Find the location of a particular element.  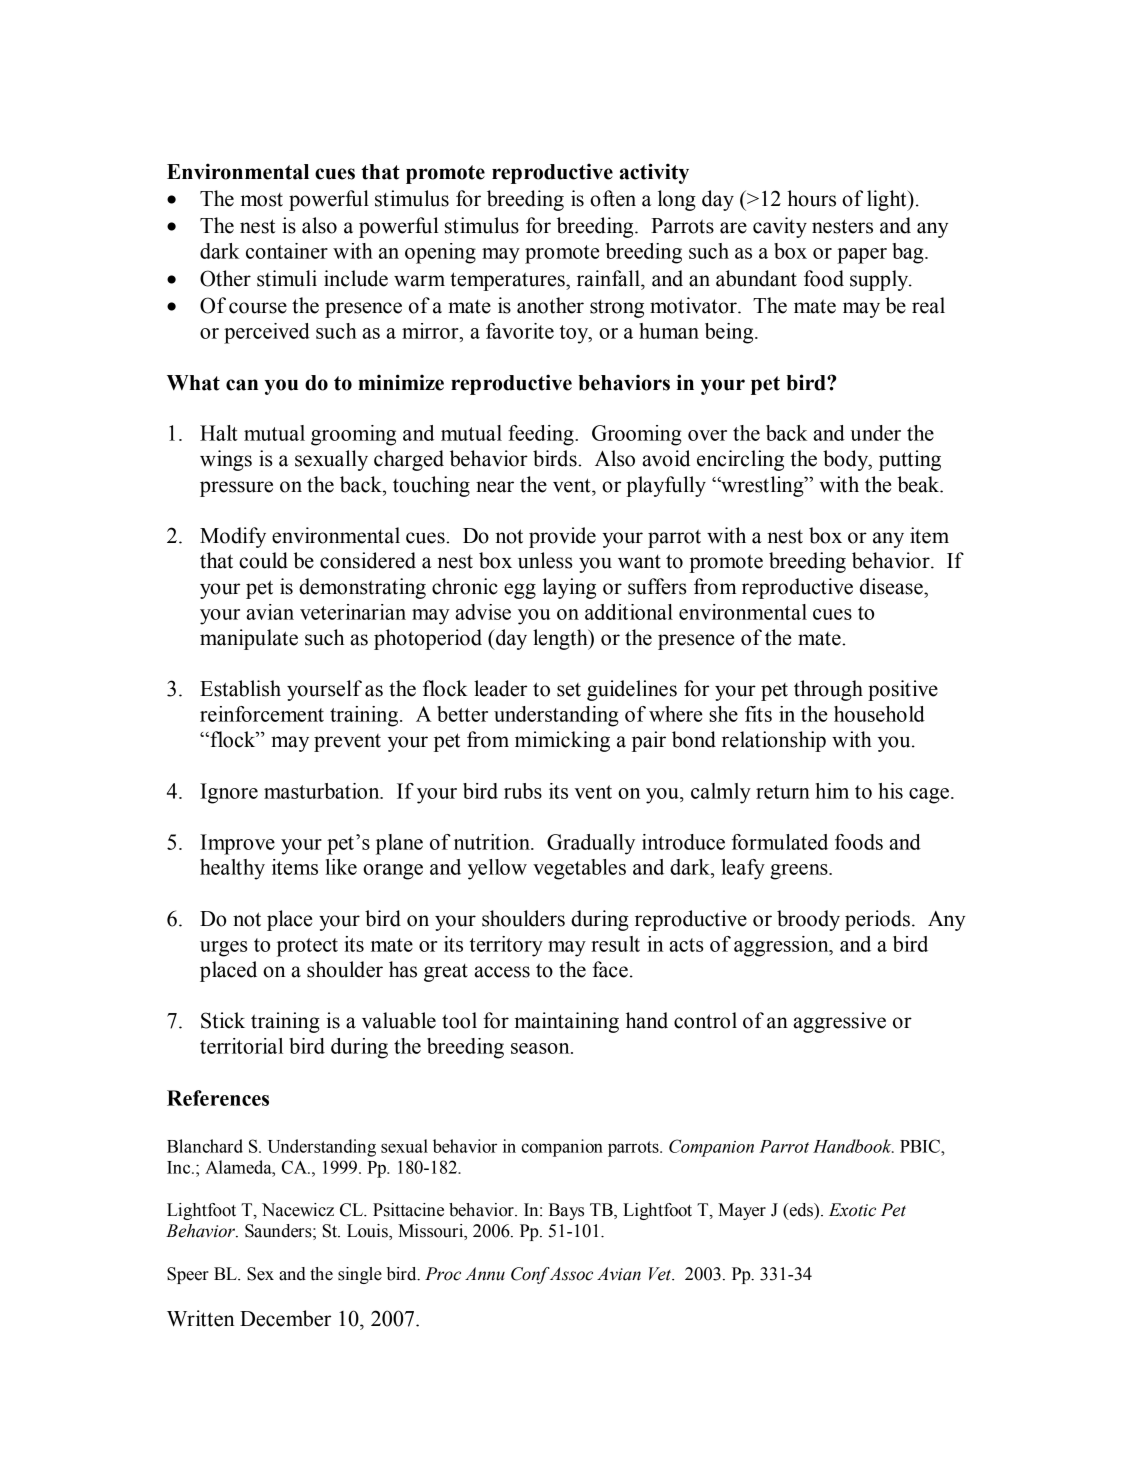

Improve is located at coordinates (237, 844).
